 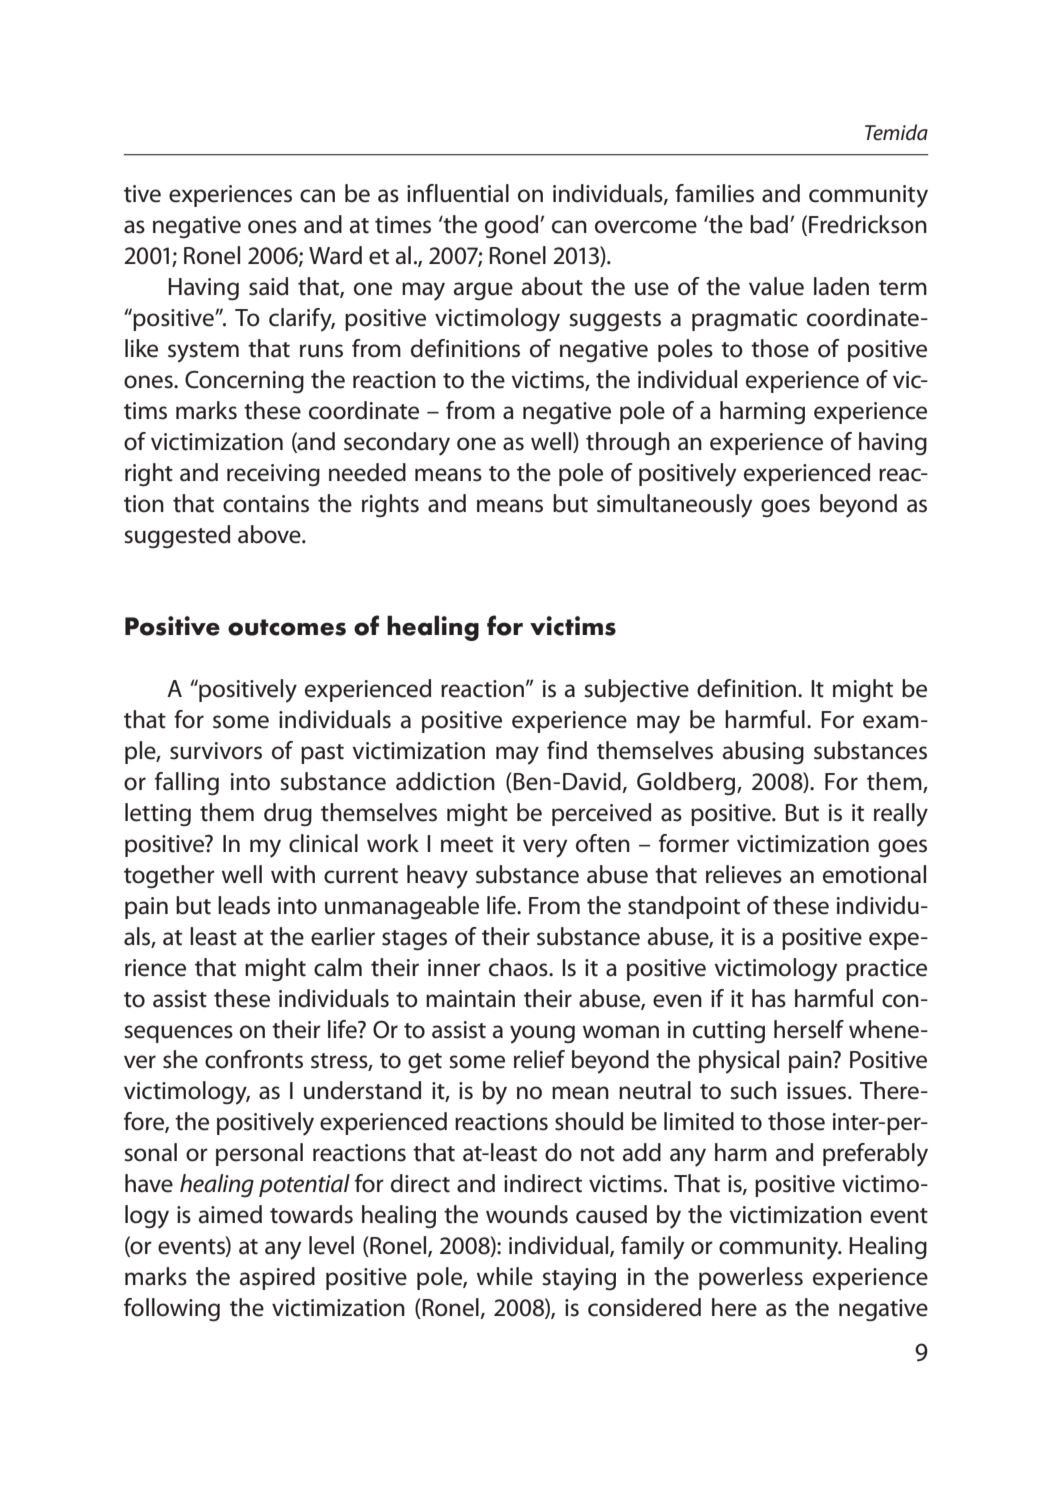 I want to click on good, so click(x=513, y=226).
